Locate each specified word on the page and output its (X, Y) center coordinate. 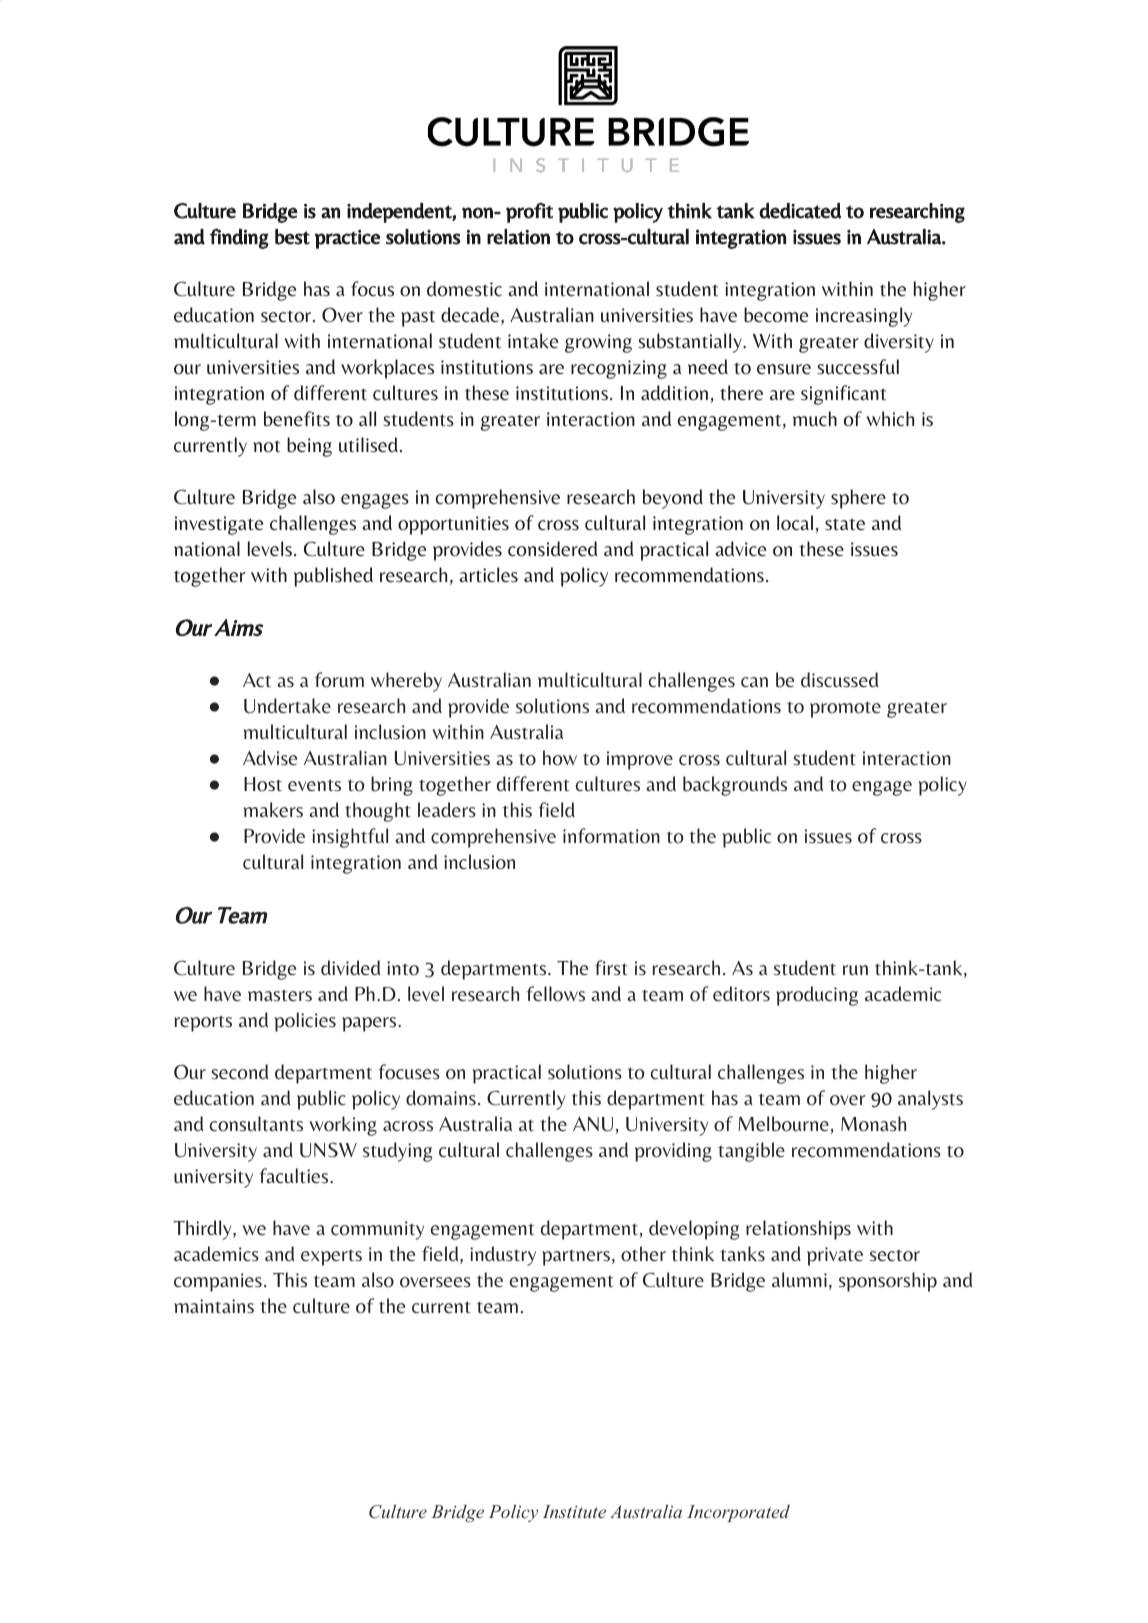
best (292, 237)
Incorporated (738, 1513)
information (611, 836)
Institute (574, 1511)
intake (533, 341)
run (855, 970)
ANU (593, 1124)
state (845, 524)
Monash (873, 1124)
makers (273, 809)
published (333, 577)
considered (553, 549)
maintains (214, 1306)
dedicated (800, 211)
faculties (295, 1175)
